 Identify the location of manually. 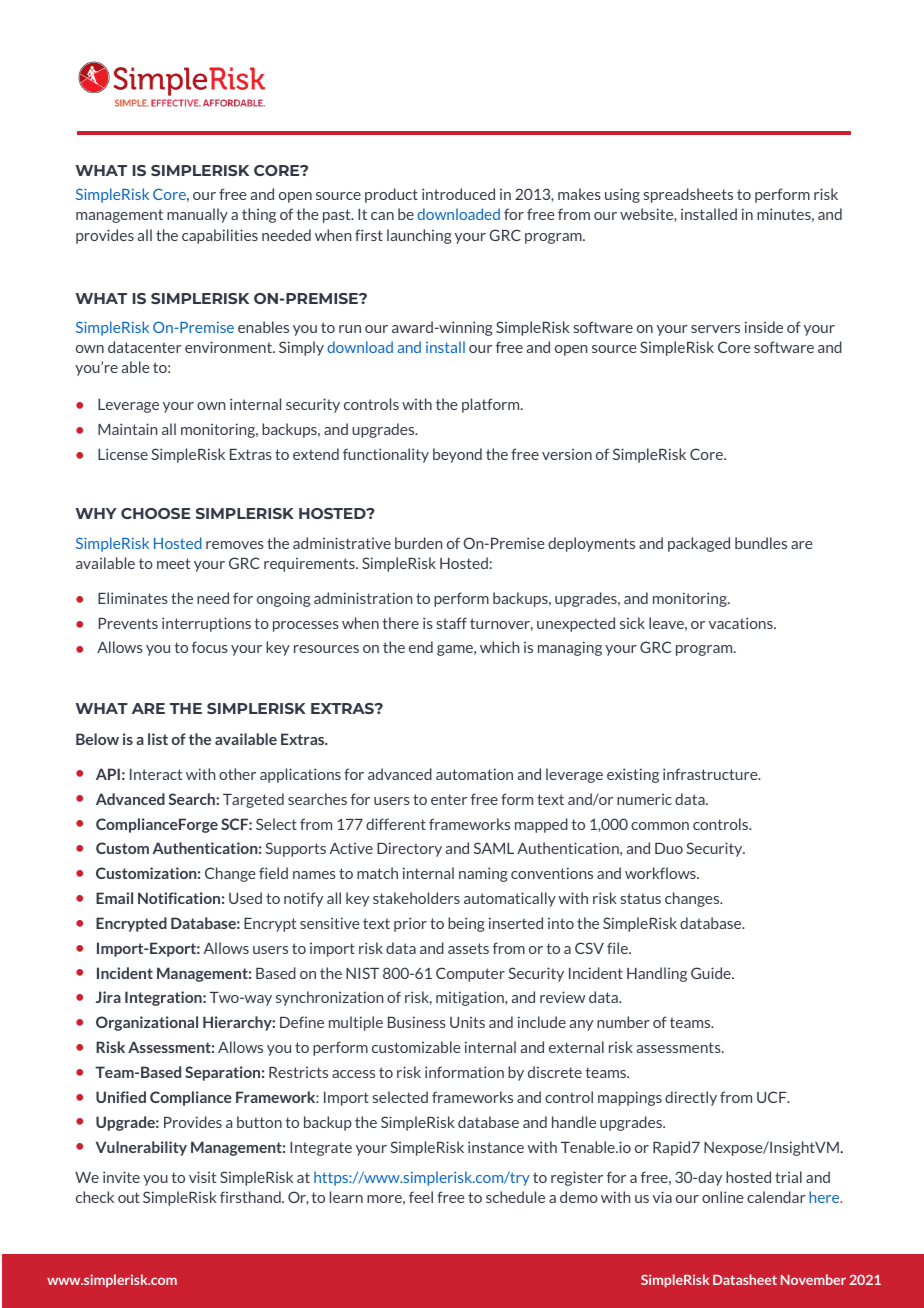
(197, 215).
